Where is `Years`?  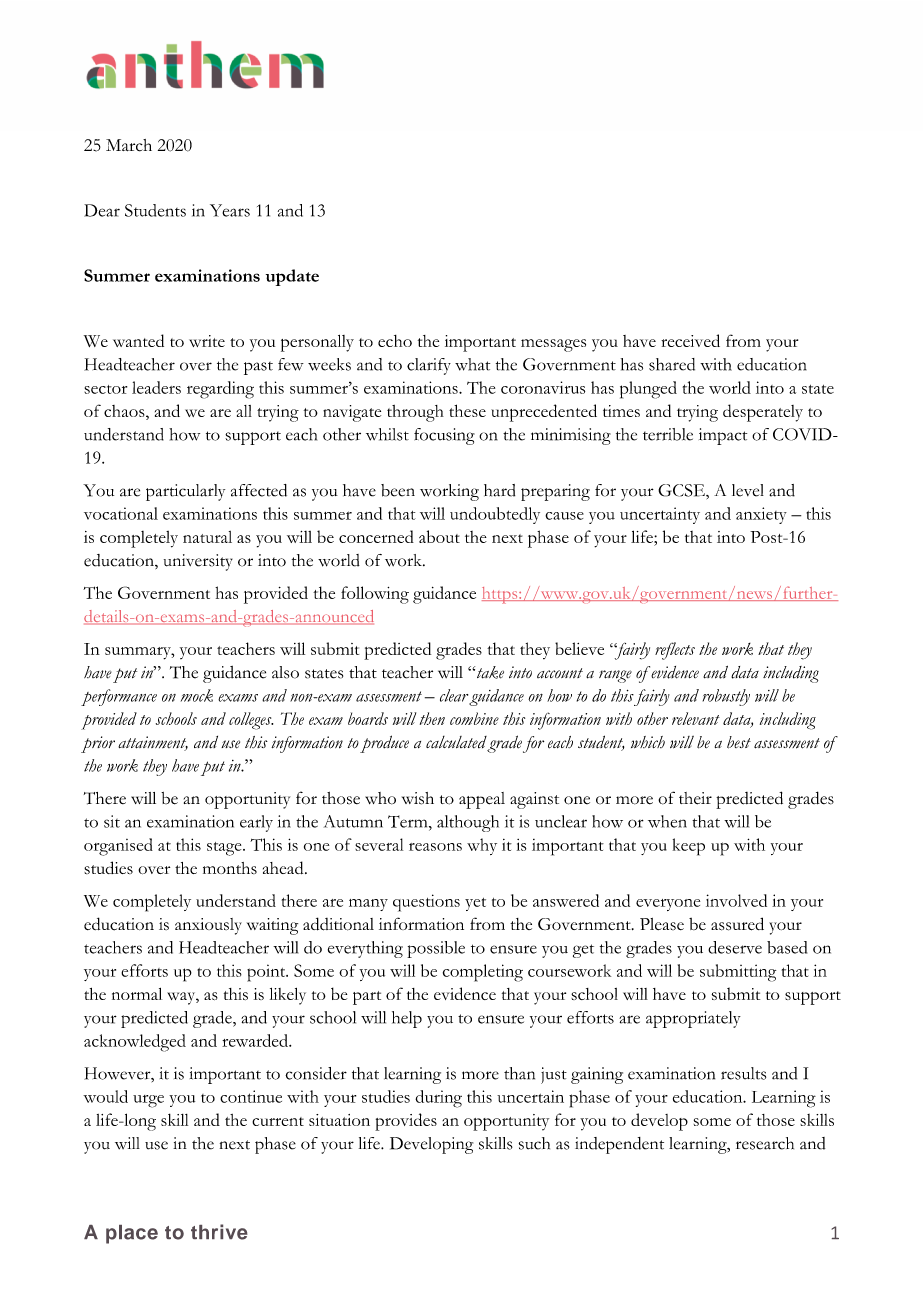
Years is located at coordinates (230, 210).
